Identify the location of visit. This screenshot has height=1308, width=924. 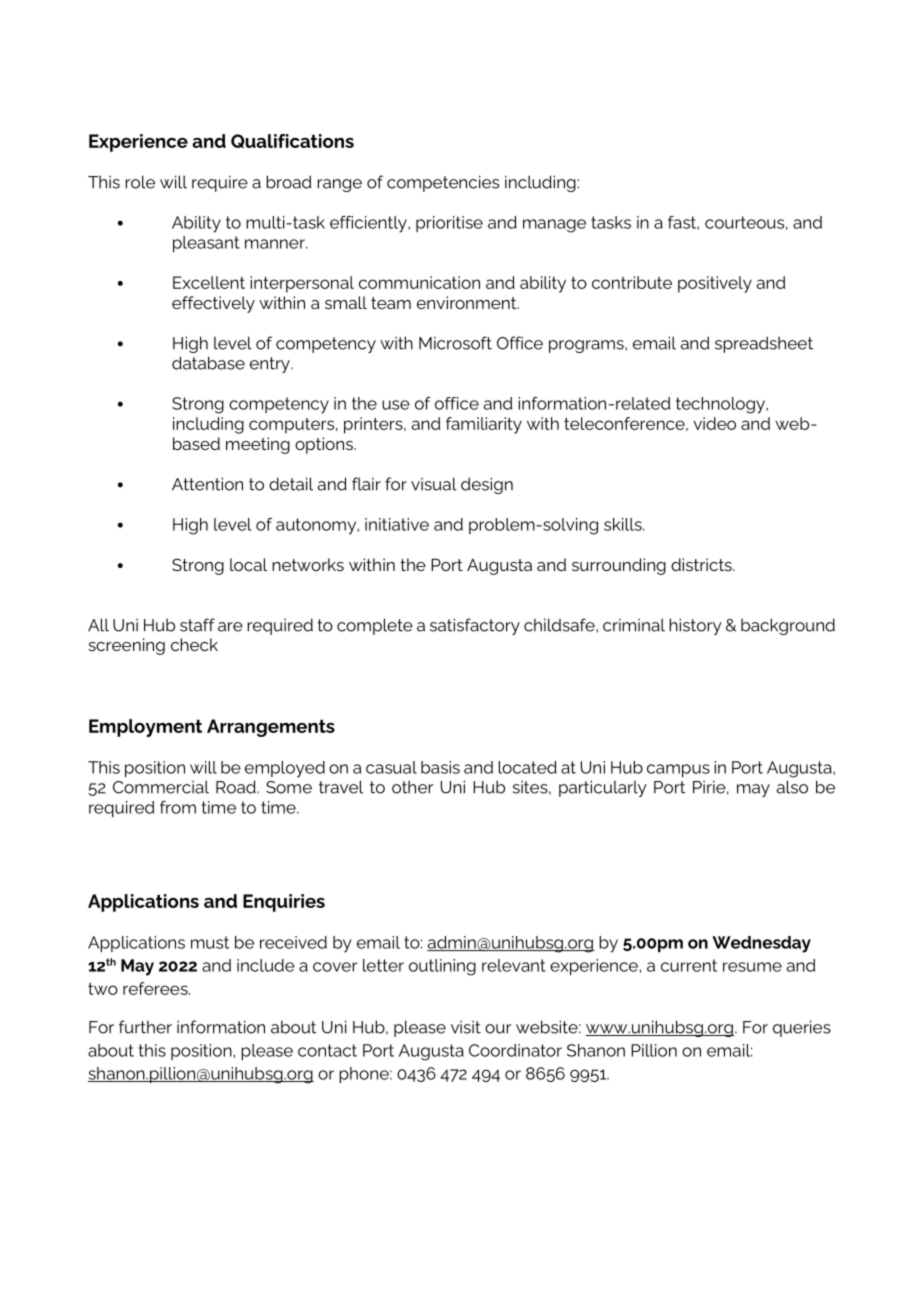
(466, 1027).
